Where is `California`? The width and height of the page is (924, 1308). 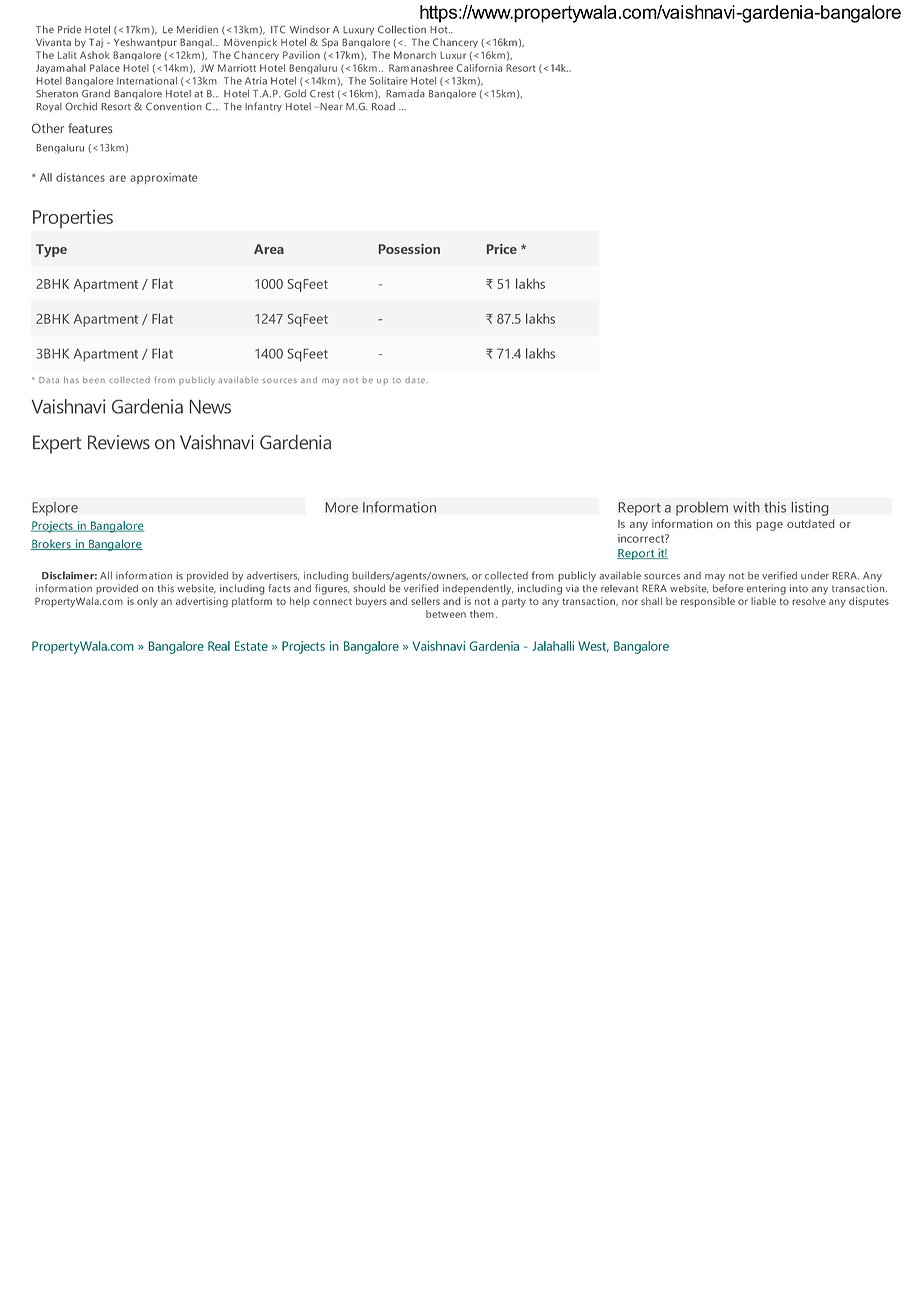 California is located at coordinates (479, 68).
